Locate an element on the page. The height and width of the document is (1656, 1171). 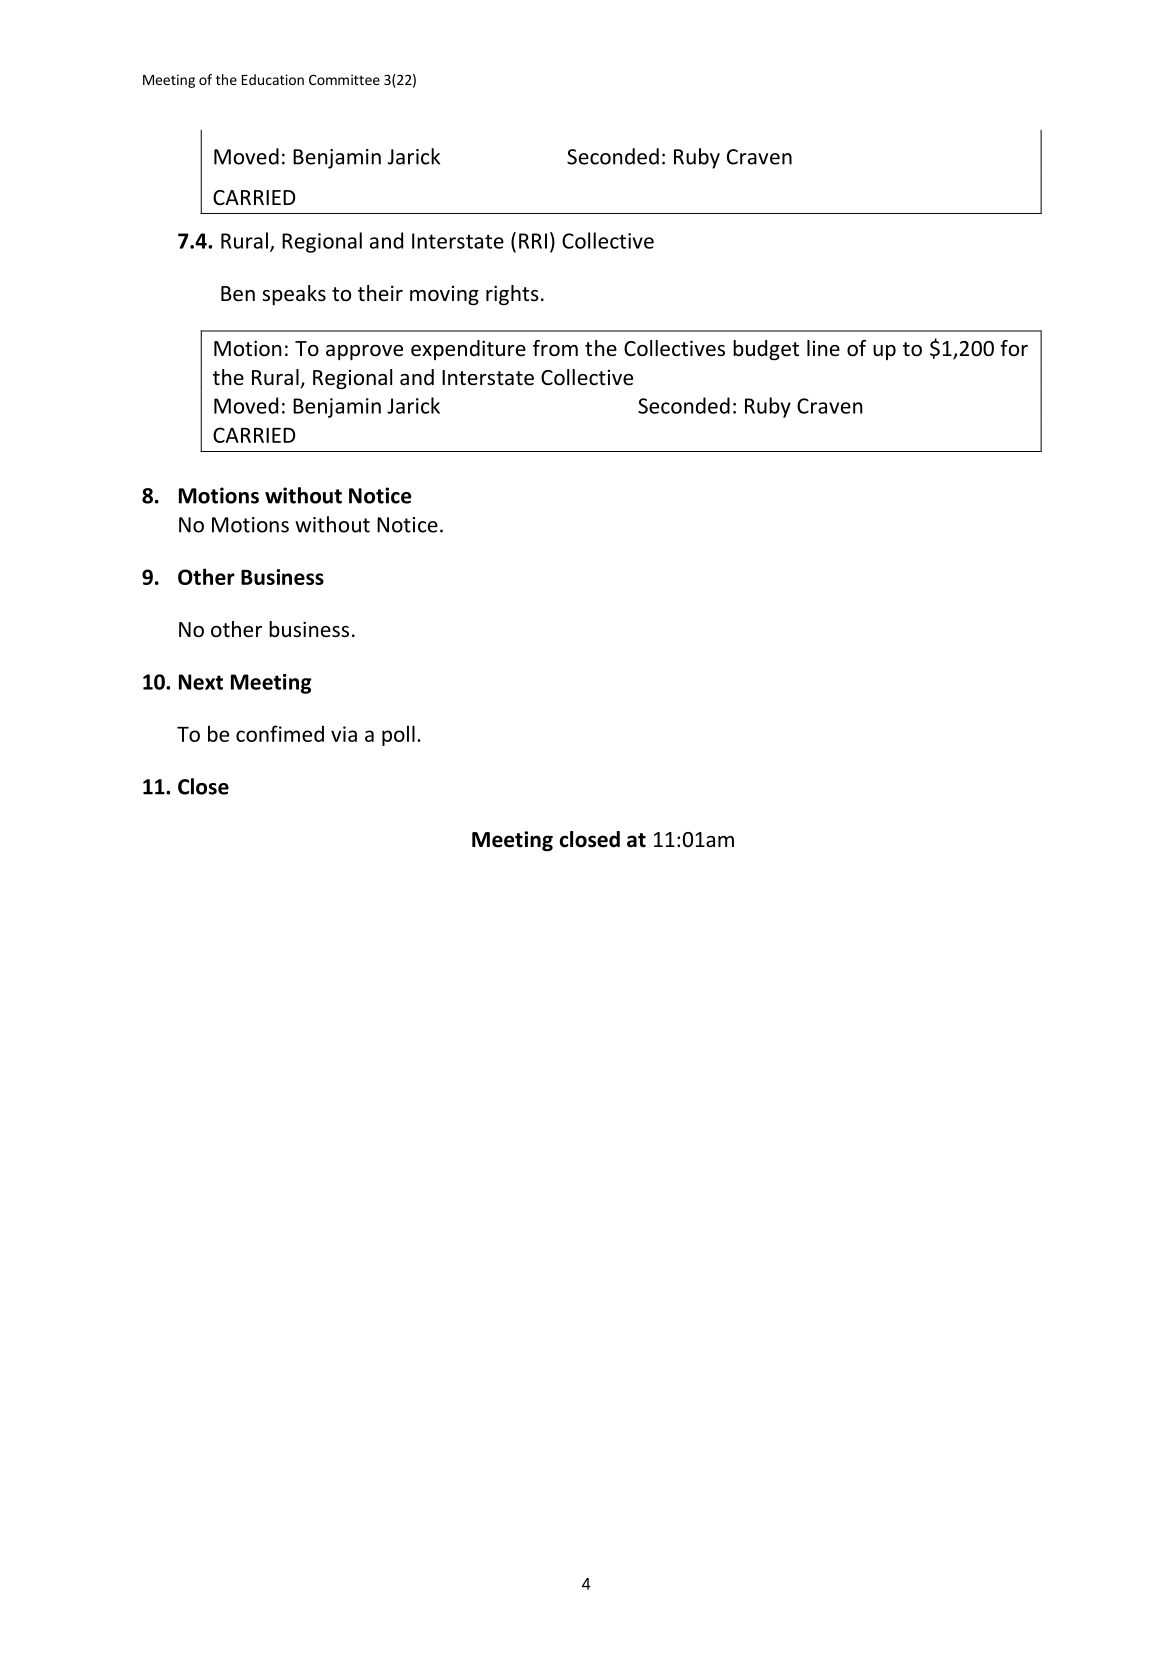
from is located at coordinates (555, 348).
